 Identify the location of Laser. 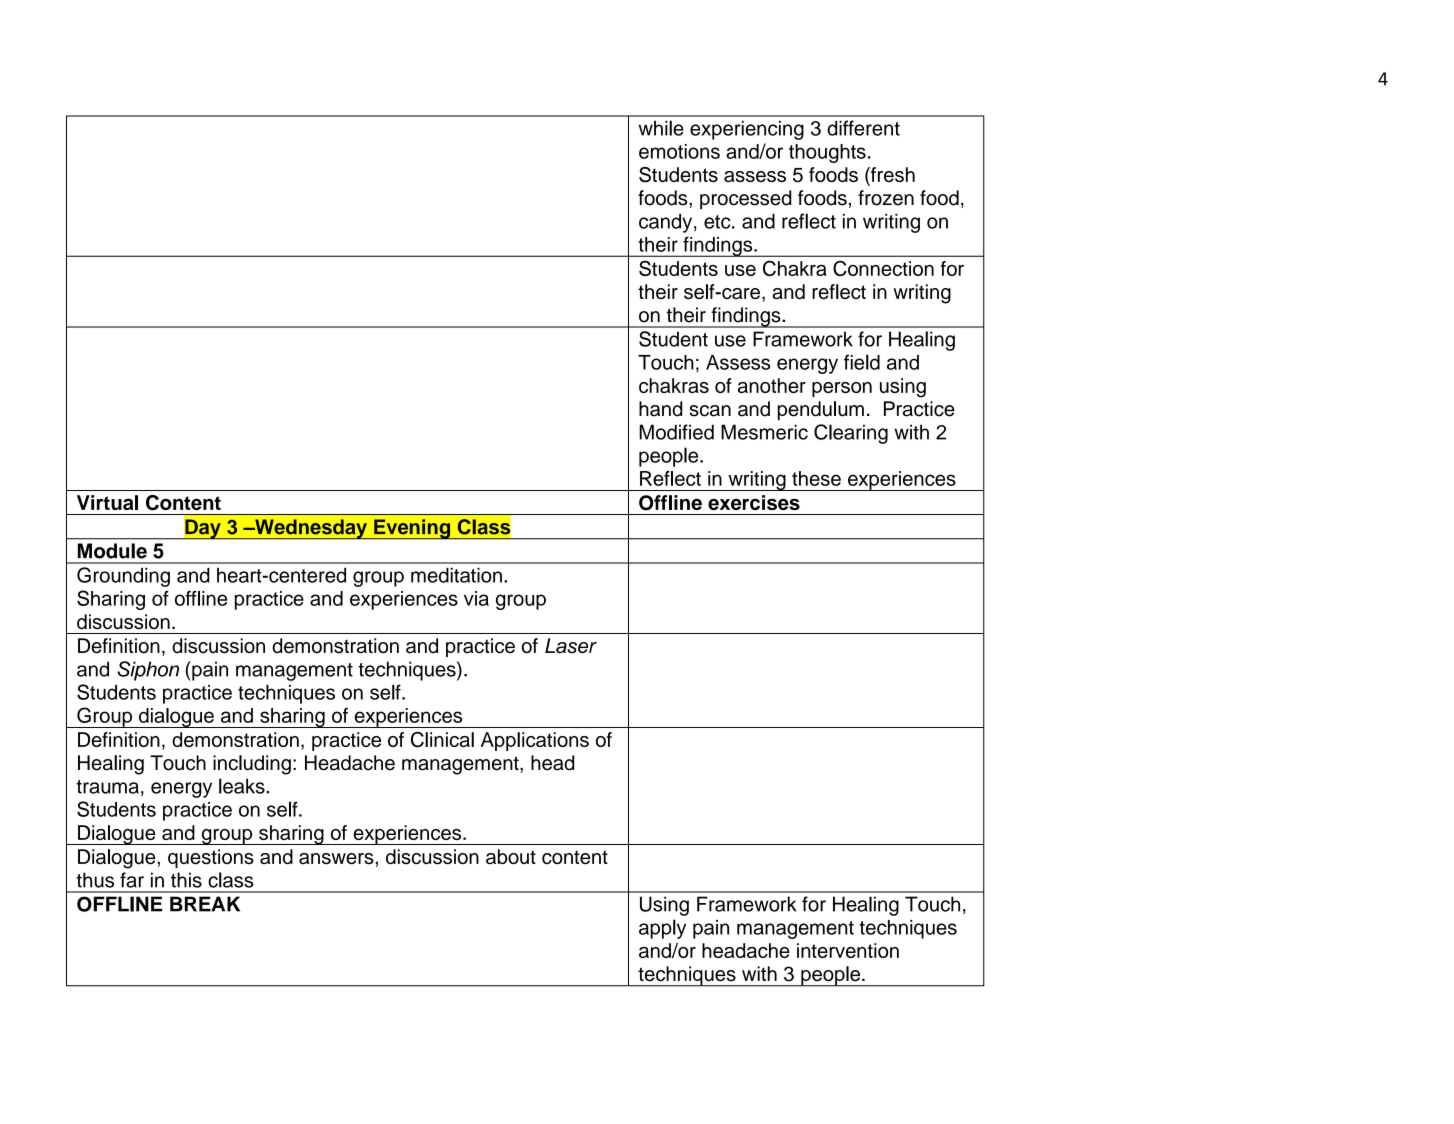
(571, 646).
